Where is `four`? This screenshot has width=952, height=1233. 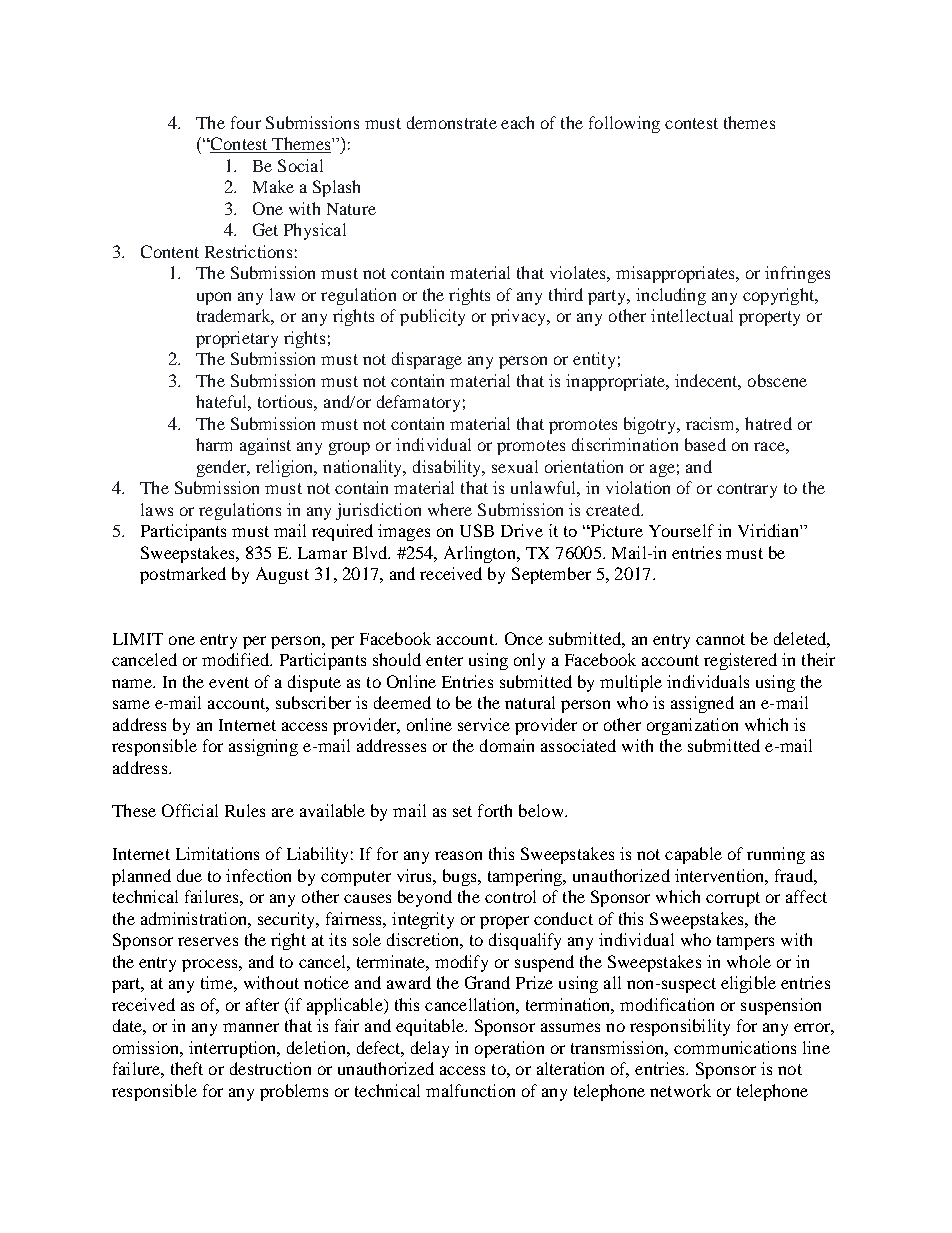
four is located at coordinates (246, 122).
